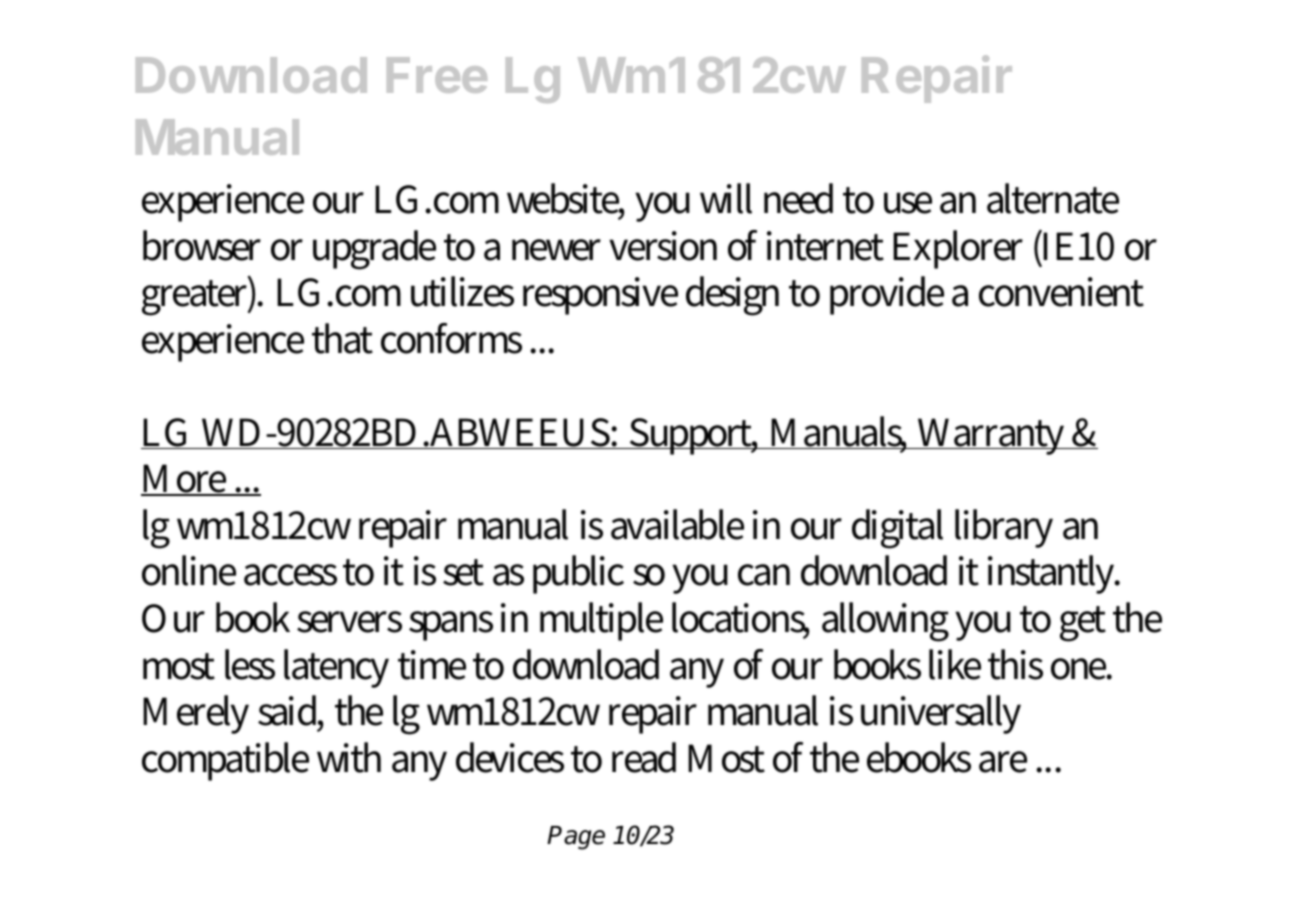 The height and width of the screenshot is (924, 1303). Describe the element at coordinates (437, 75) in the screenshot. I see `Free` at that location.
